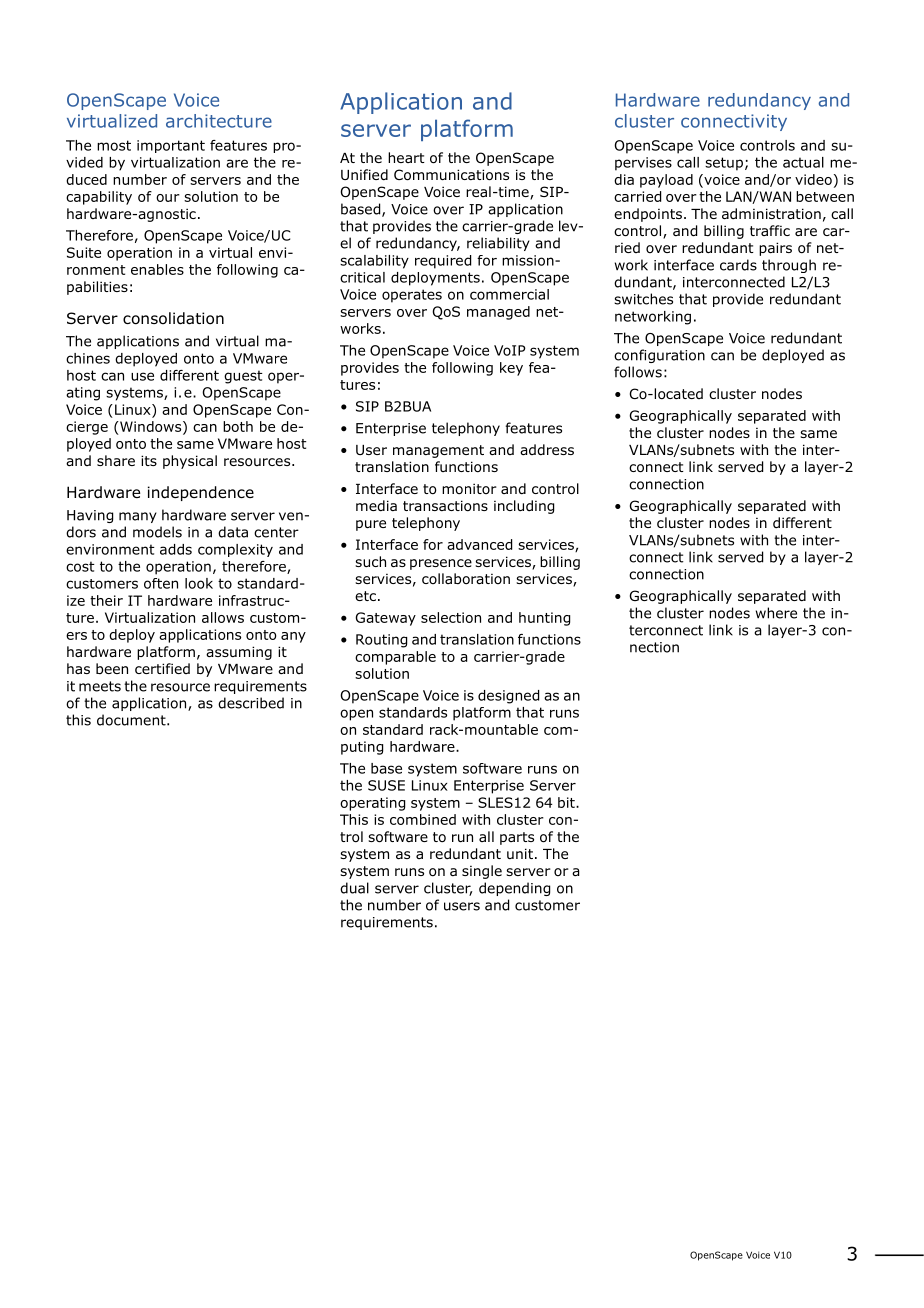  What do you see at coordinates (638, 372) in the screenshot?
I see `follows` at bounding box center [638, 372].
